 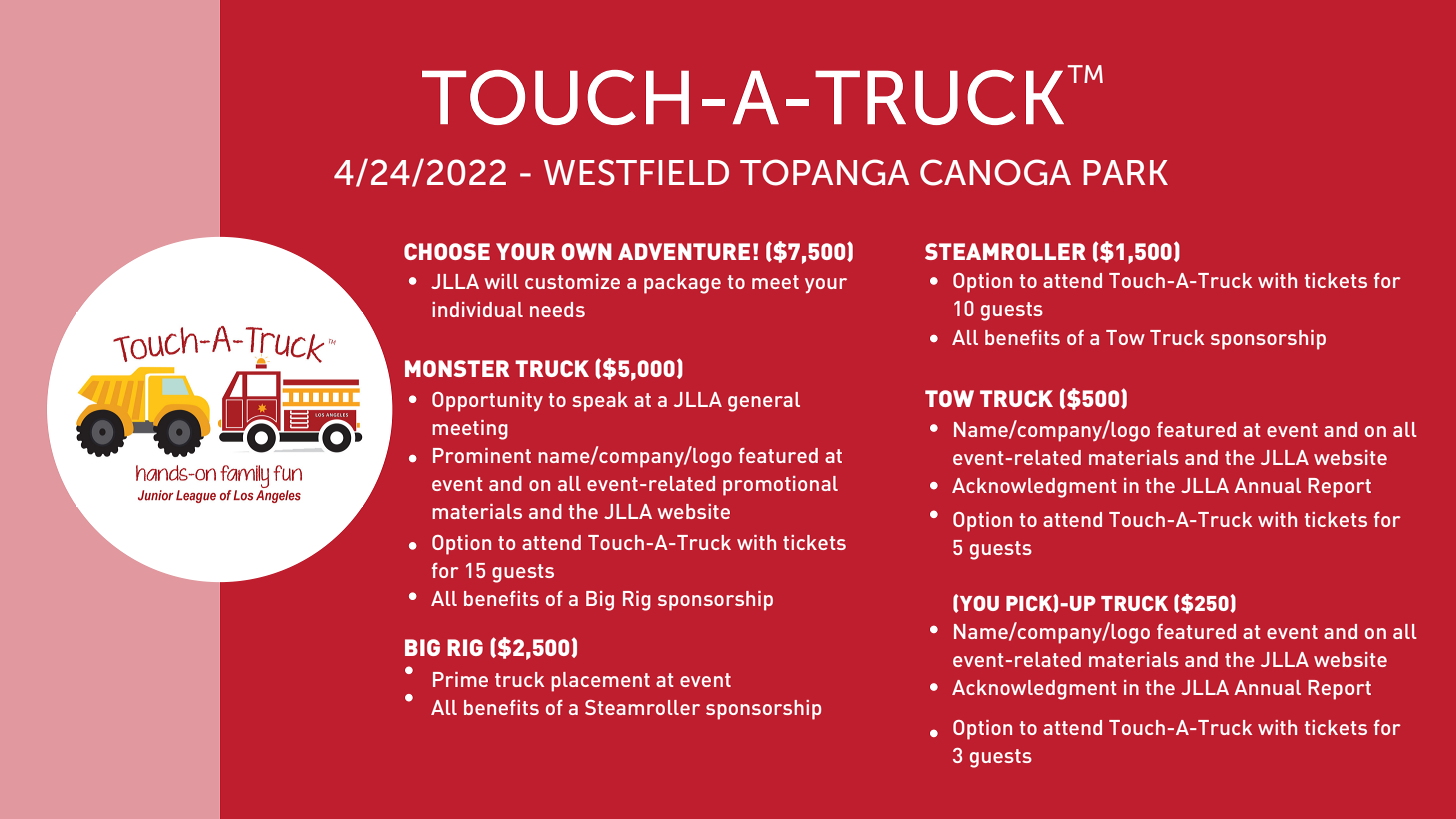 I want to click on speak, so click(x=600, y=402).
